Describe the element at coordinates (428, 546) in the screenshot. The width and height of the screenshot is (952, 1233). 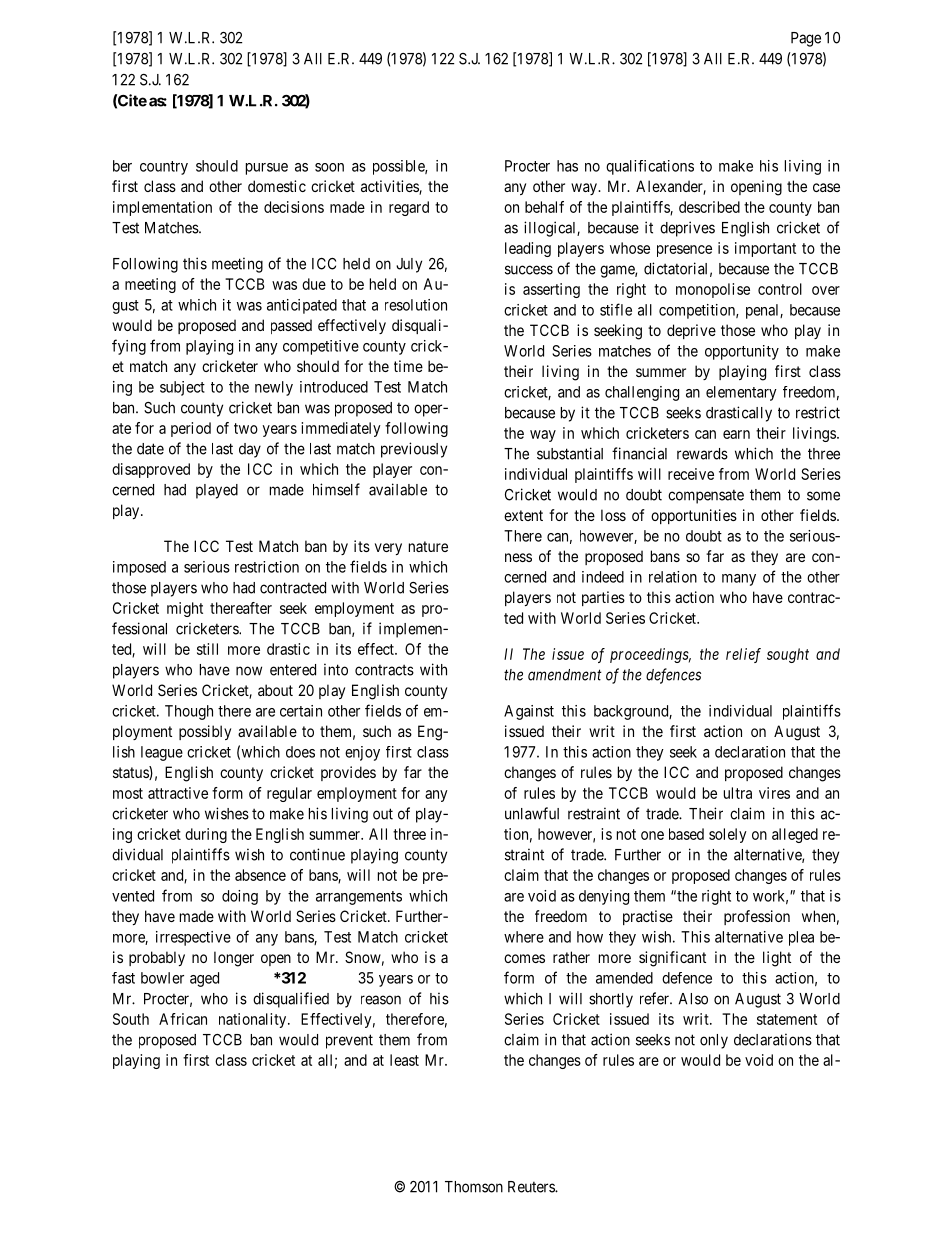
I see `nature` at that location.
